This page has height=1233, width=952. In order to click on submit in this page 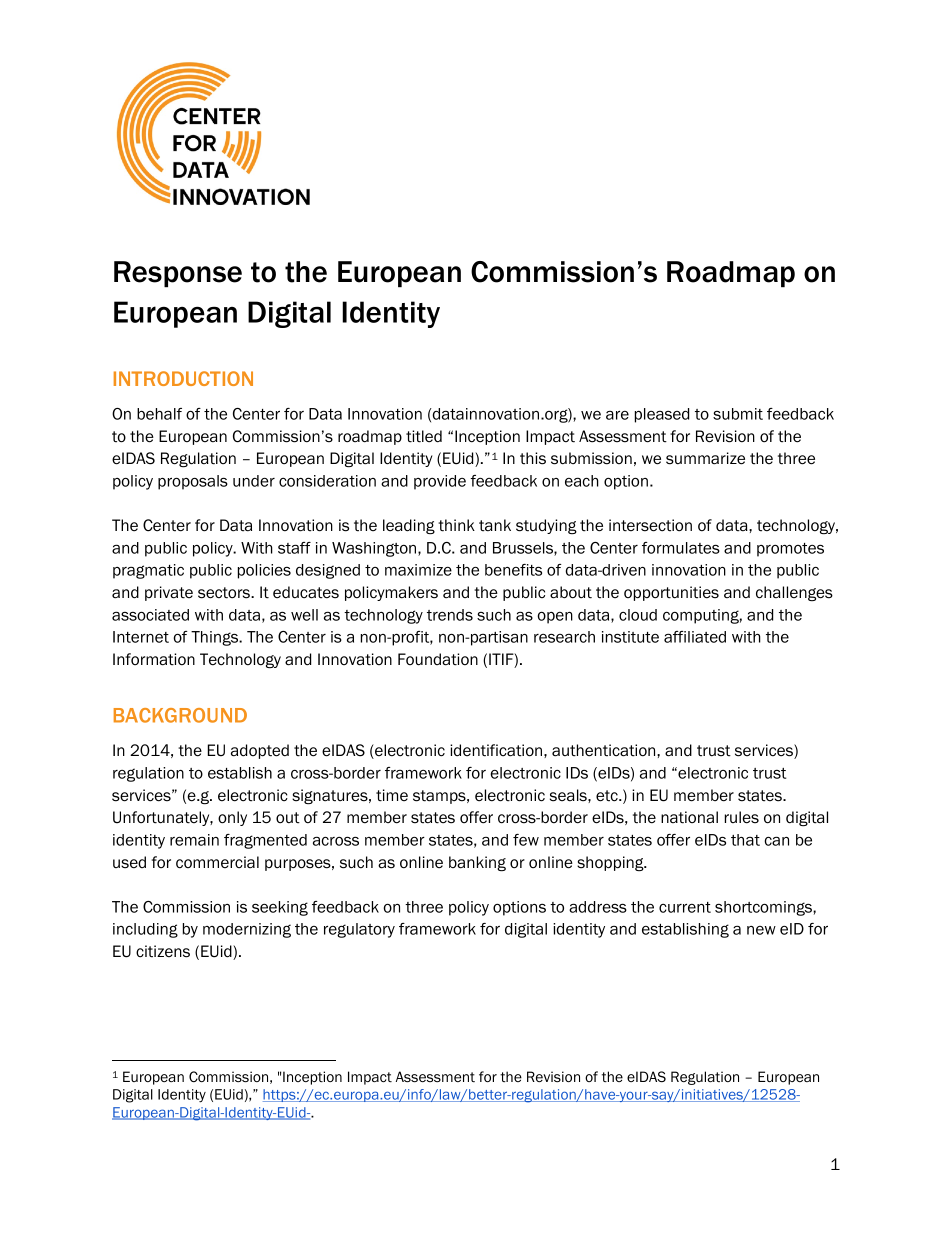, I will do `click(738, 414)`.
